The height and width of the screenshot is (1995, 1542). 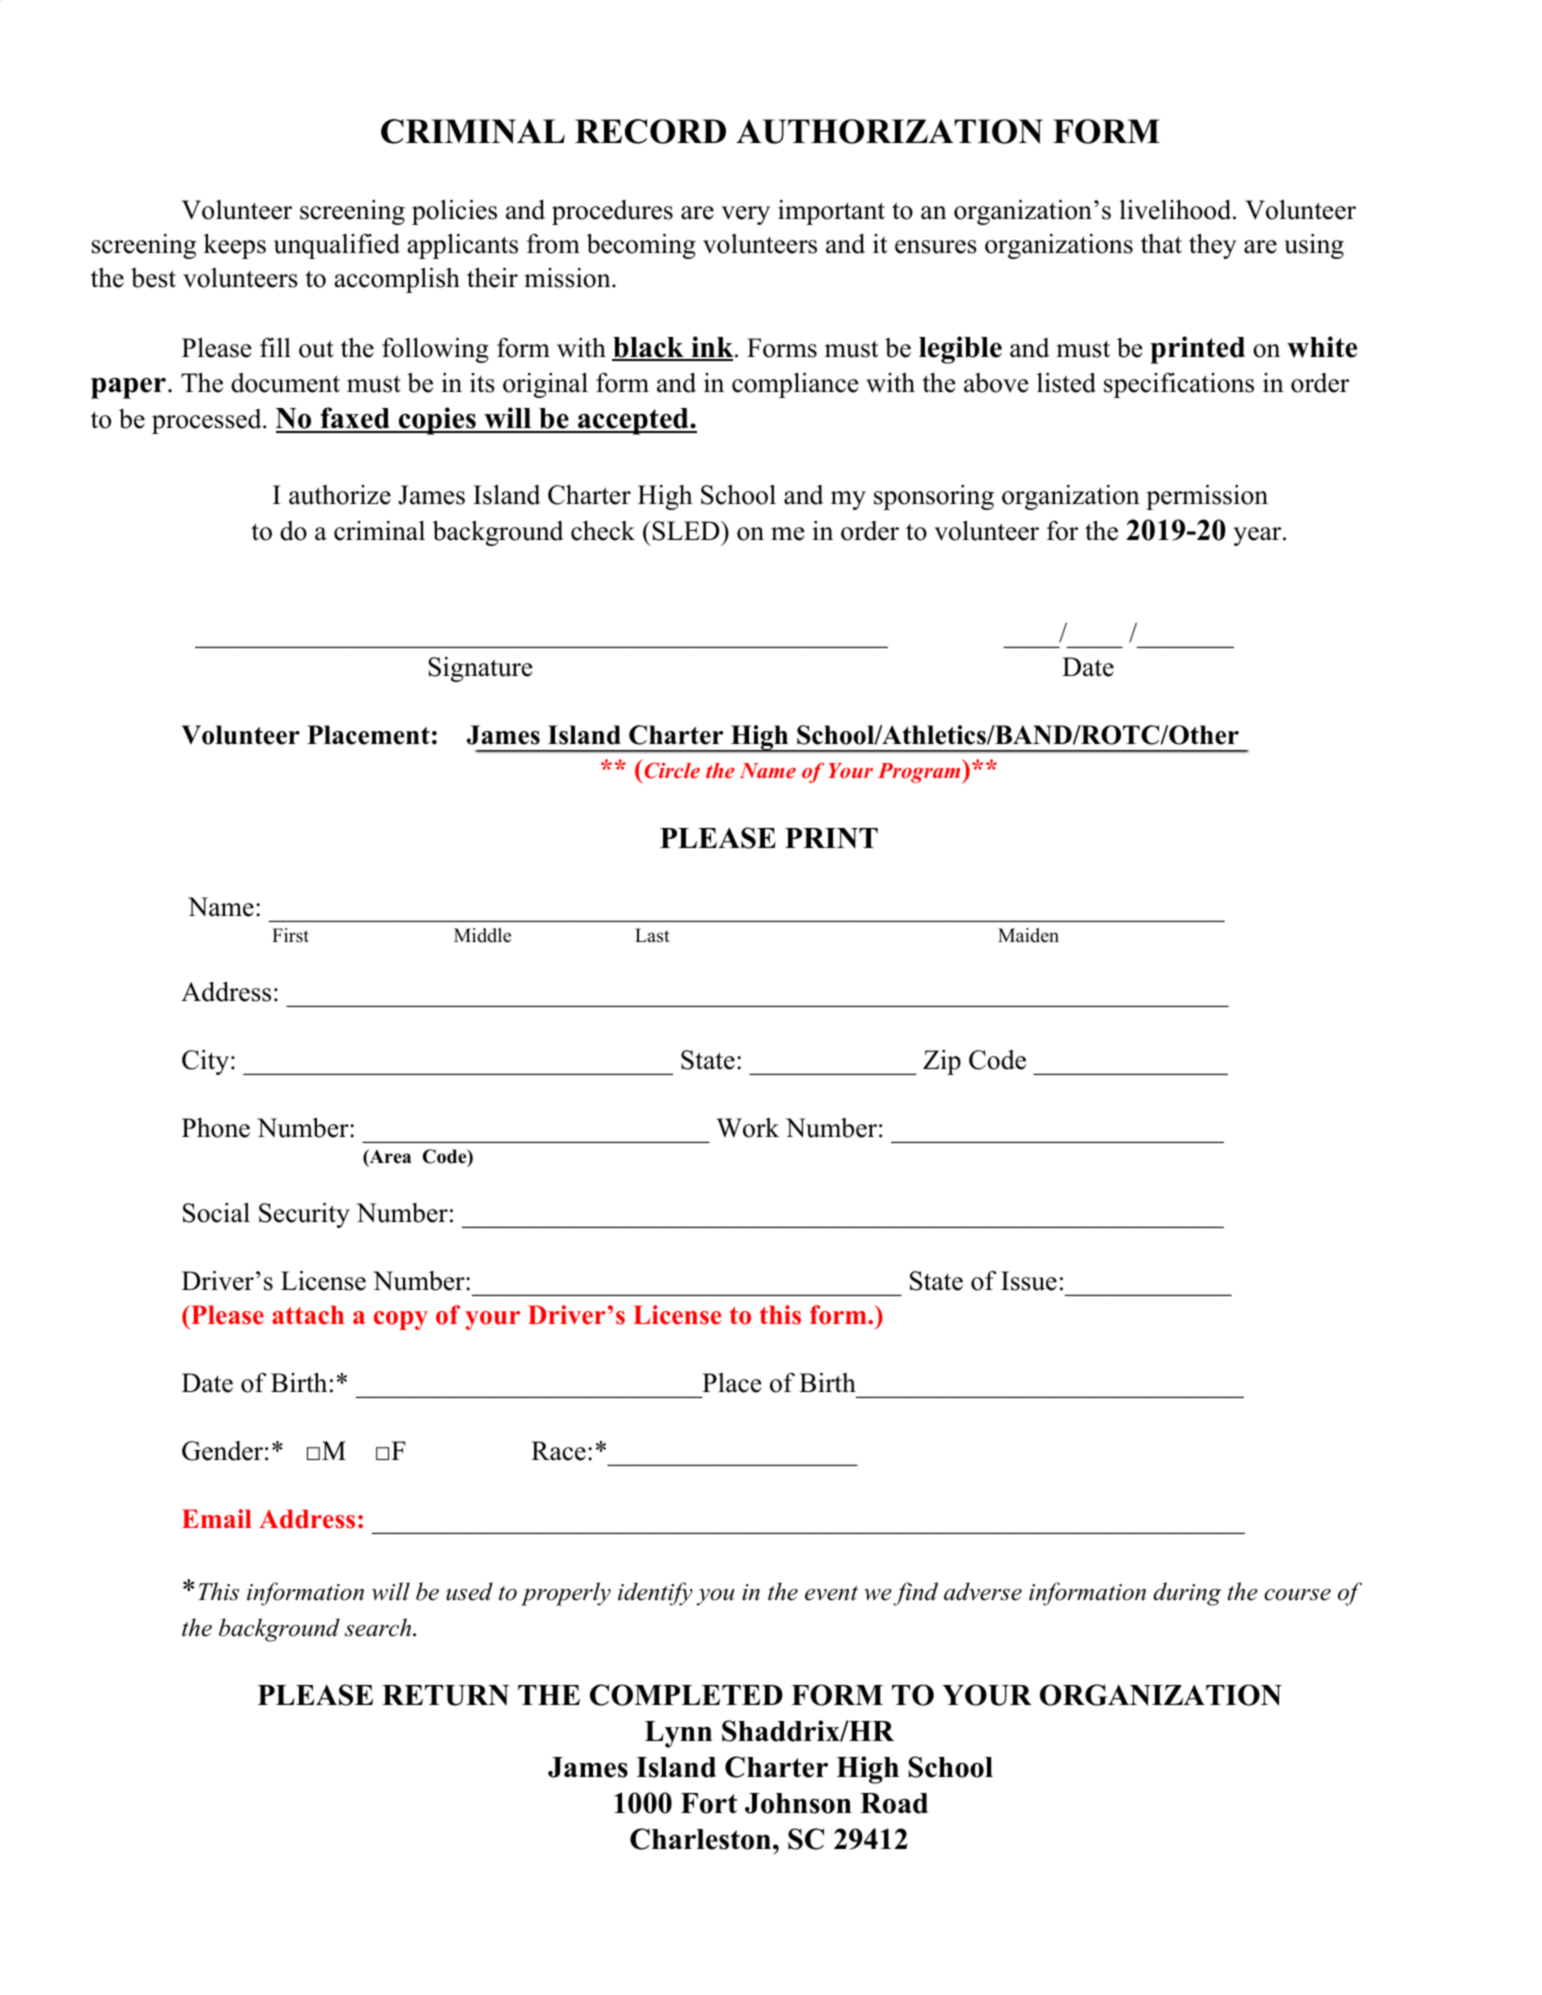 I want to click on Security, so click(x=304, y=1215).
